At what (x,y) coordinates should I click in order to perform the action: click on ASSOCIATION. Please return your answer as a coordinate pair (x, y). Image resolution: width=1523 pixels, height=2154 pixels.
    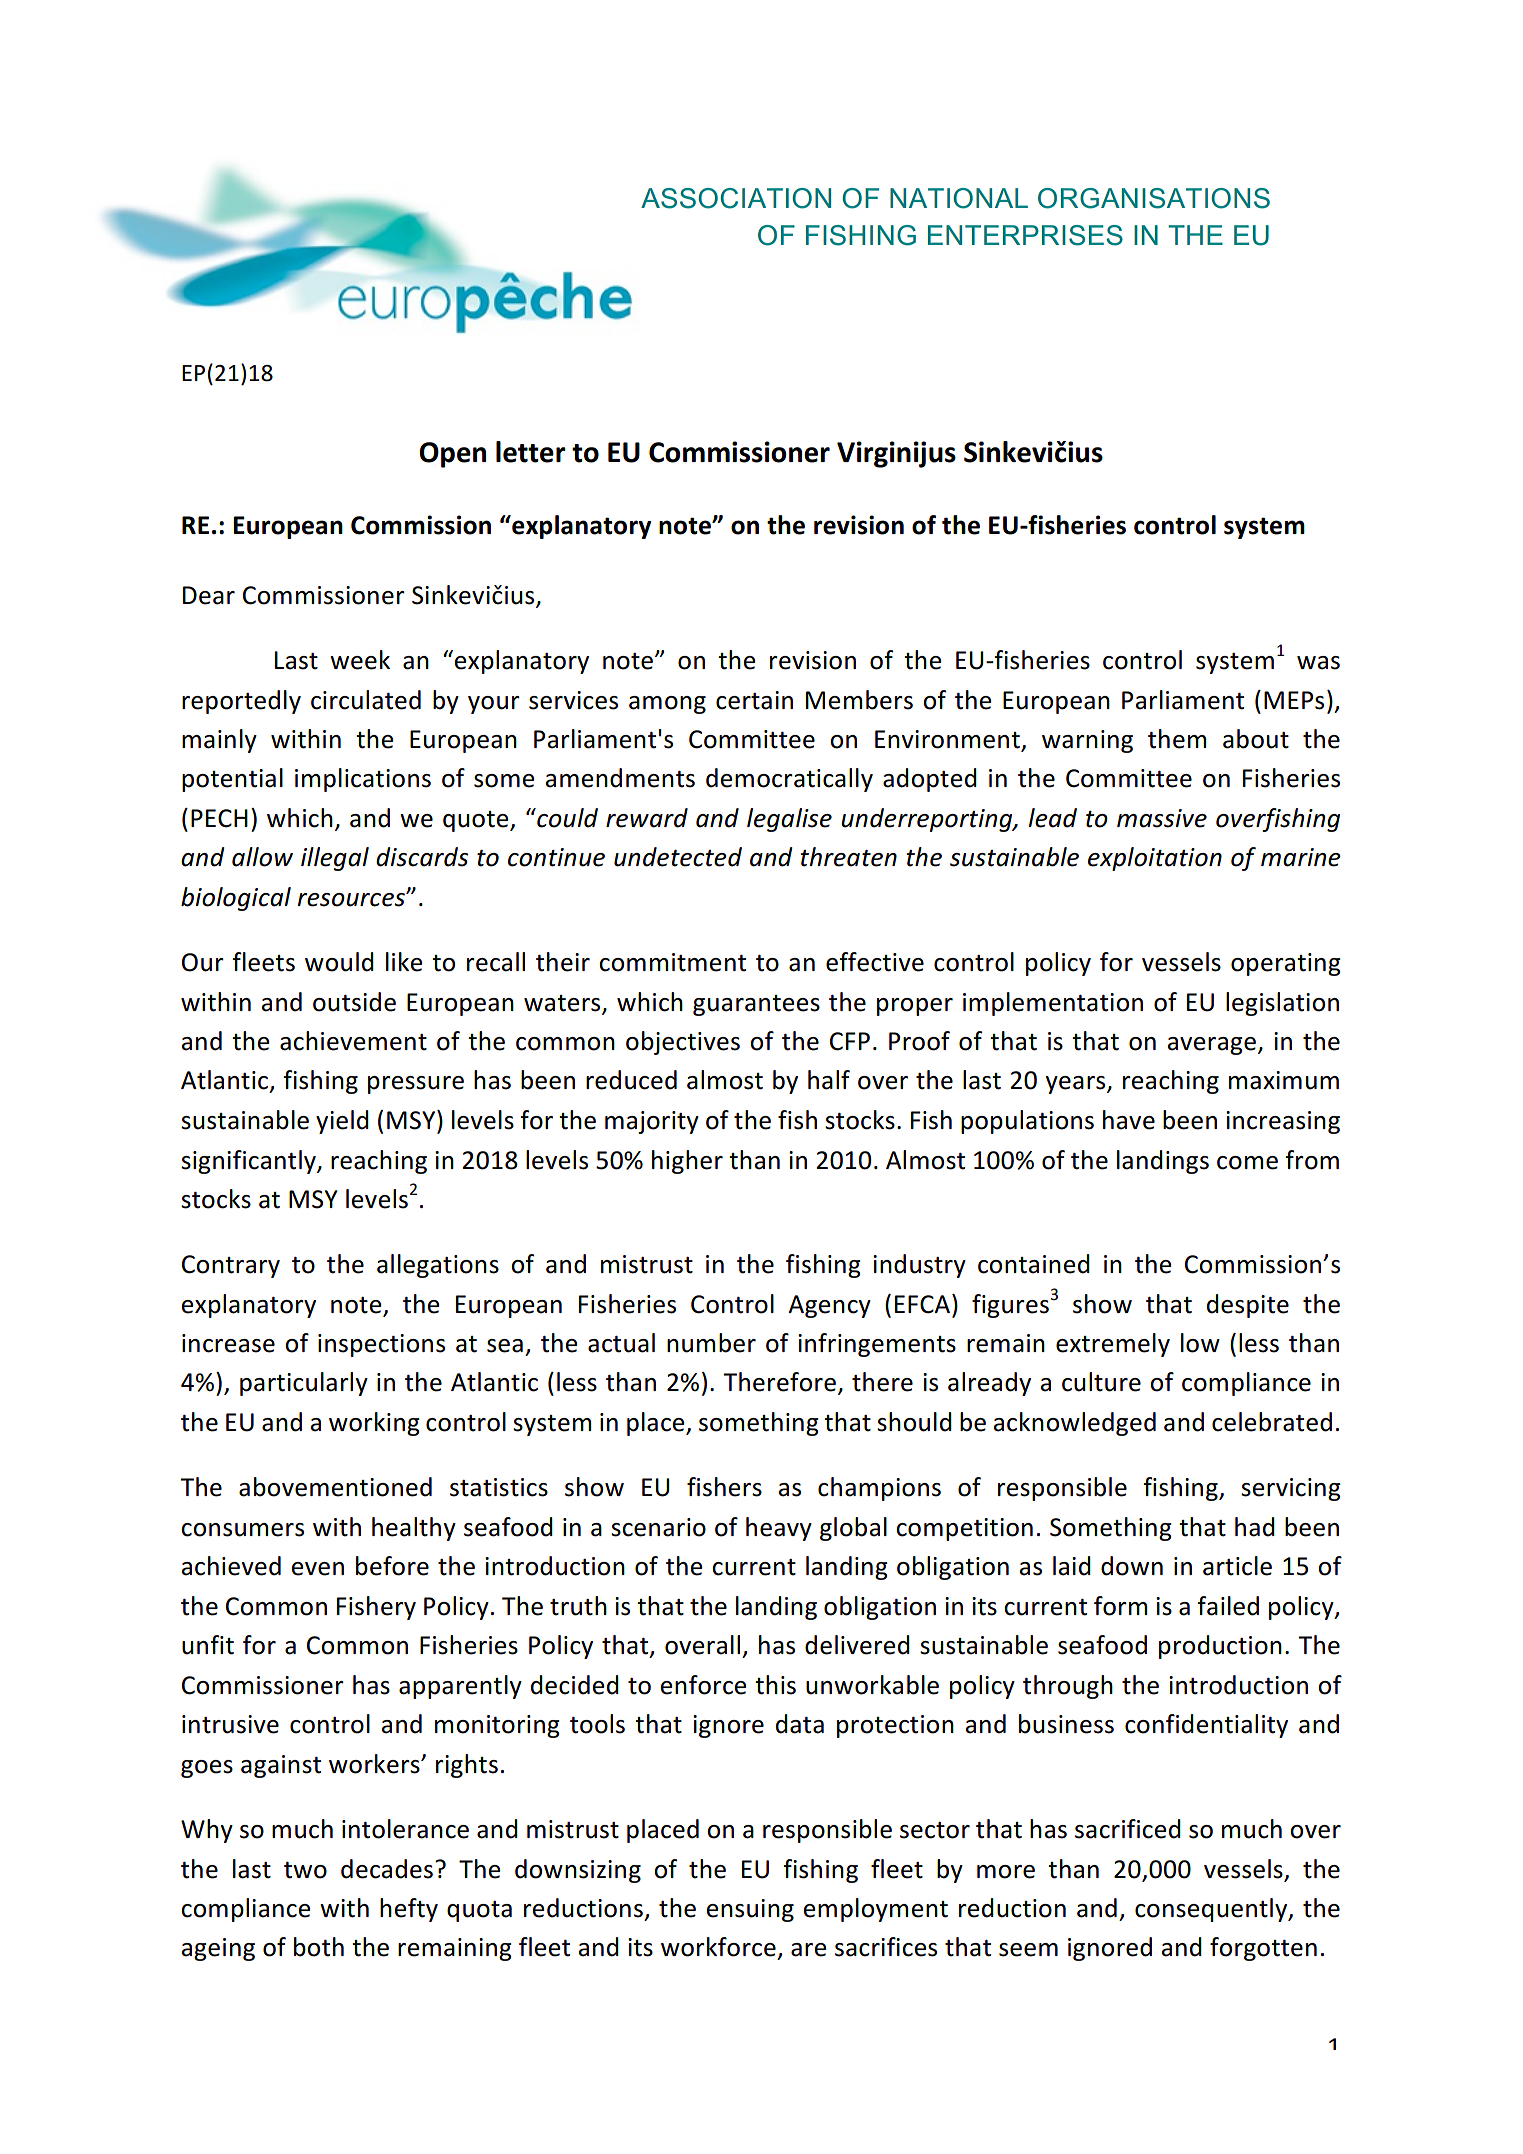
    Looking at the image, I should click on (736, 198).
